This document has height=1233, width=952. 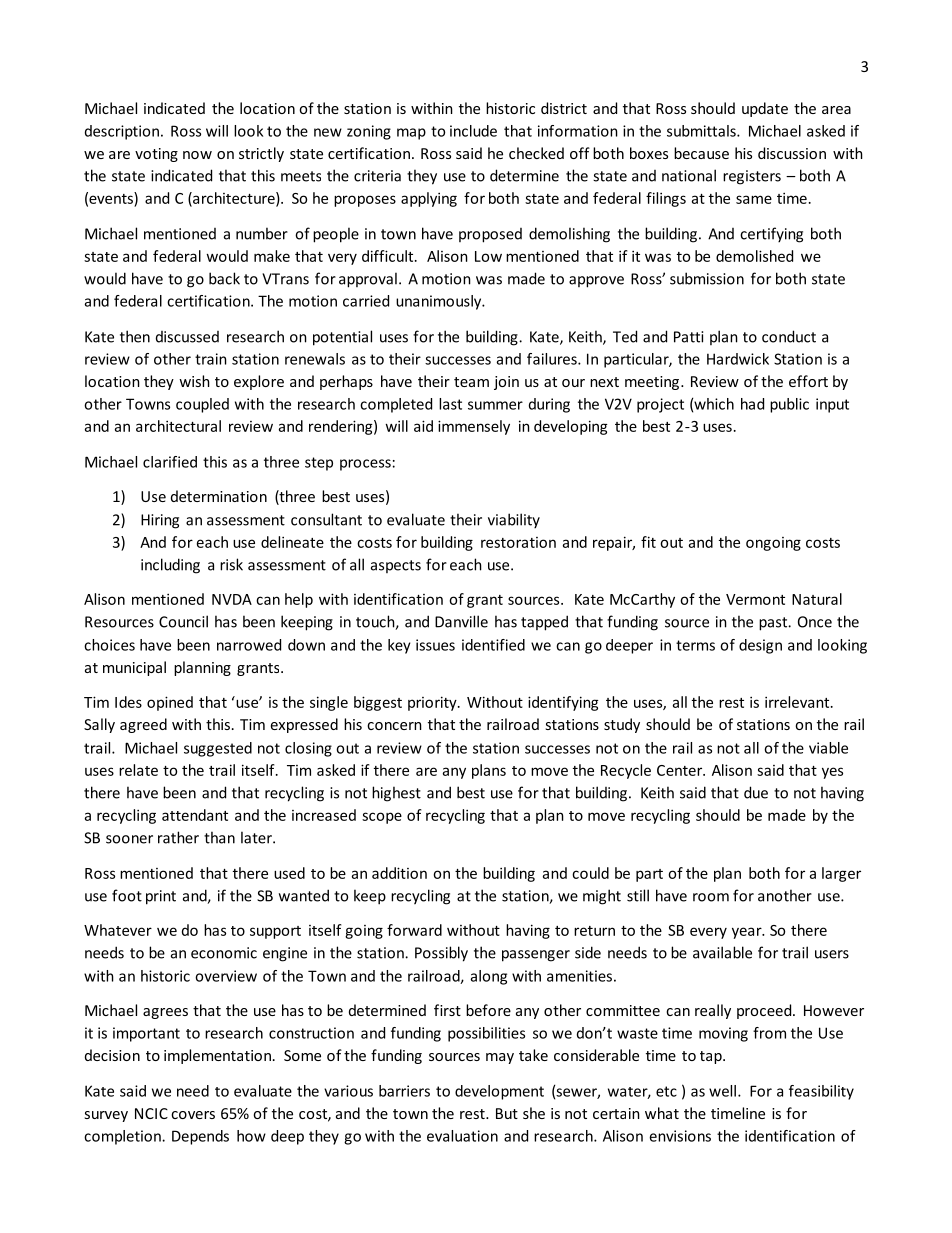 I want to click on highest, so click(x=396, y=794).
